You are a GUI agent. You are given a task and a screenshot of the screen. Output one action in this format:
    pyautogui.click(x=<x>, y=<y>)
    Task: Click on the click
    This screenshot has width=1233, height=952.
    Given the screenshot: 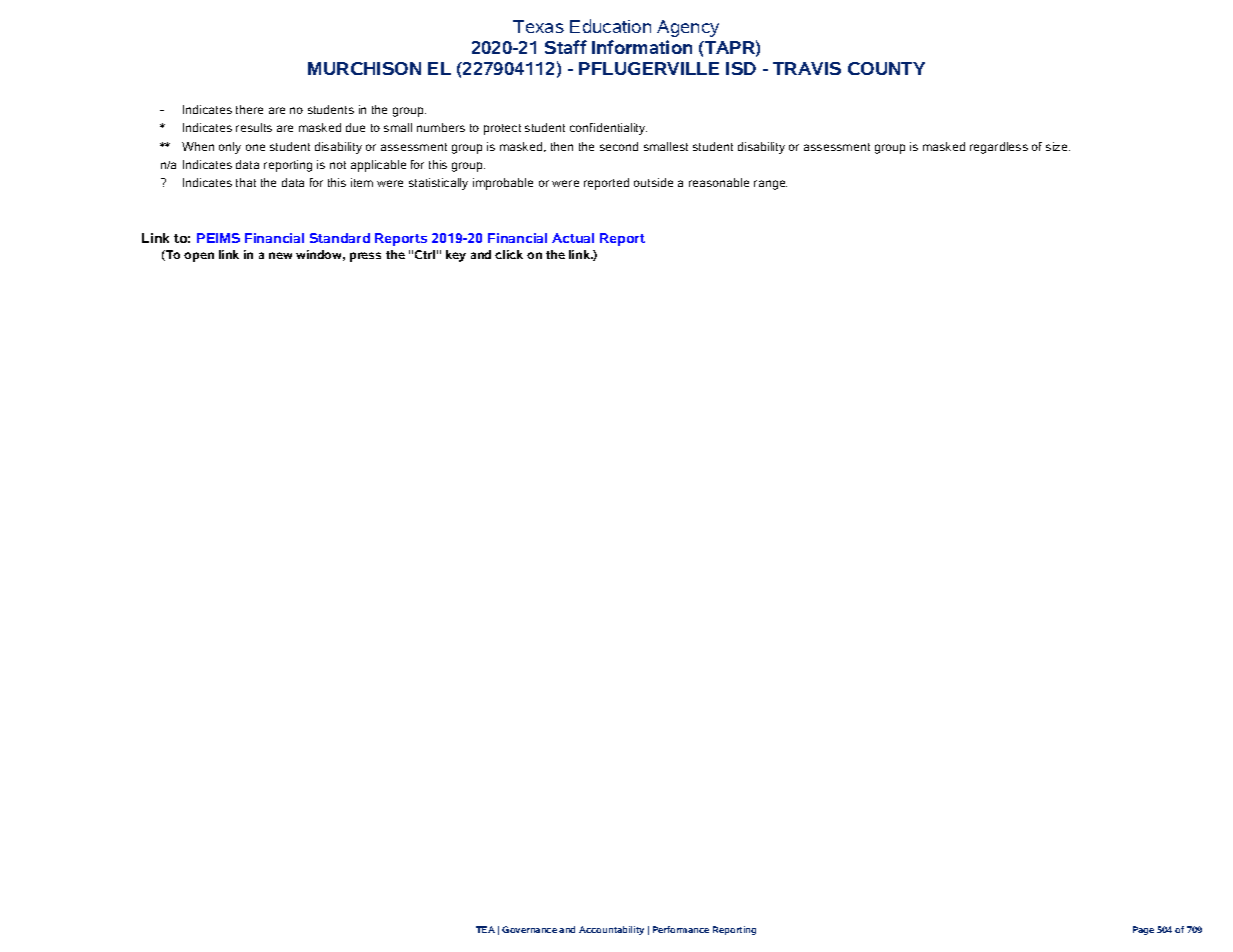 What is the action you would take?
    pyautogui.click(x=509, y=254)
